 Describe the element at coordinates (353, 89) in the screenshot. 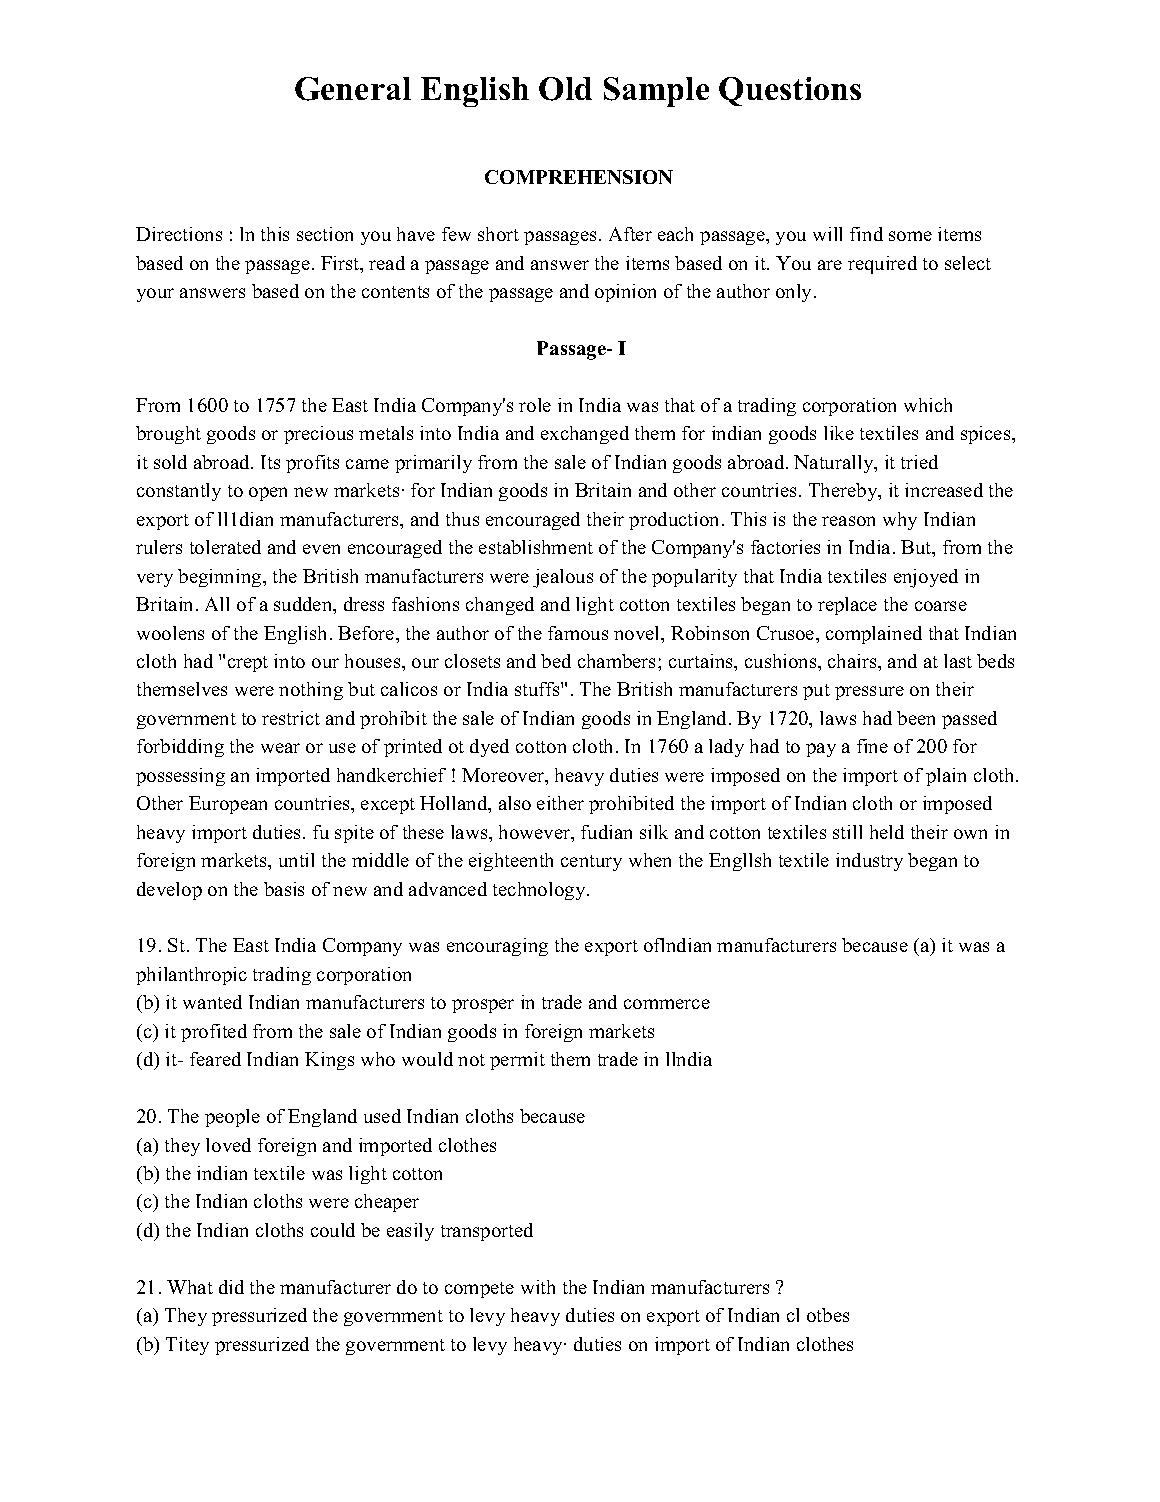

I see `General` at that location.
